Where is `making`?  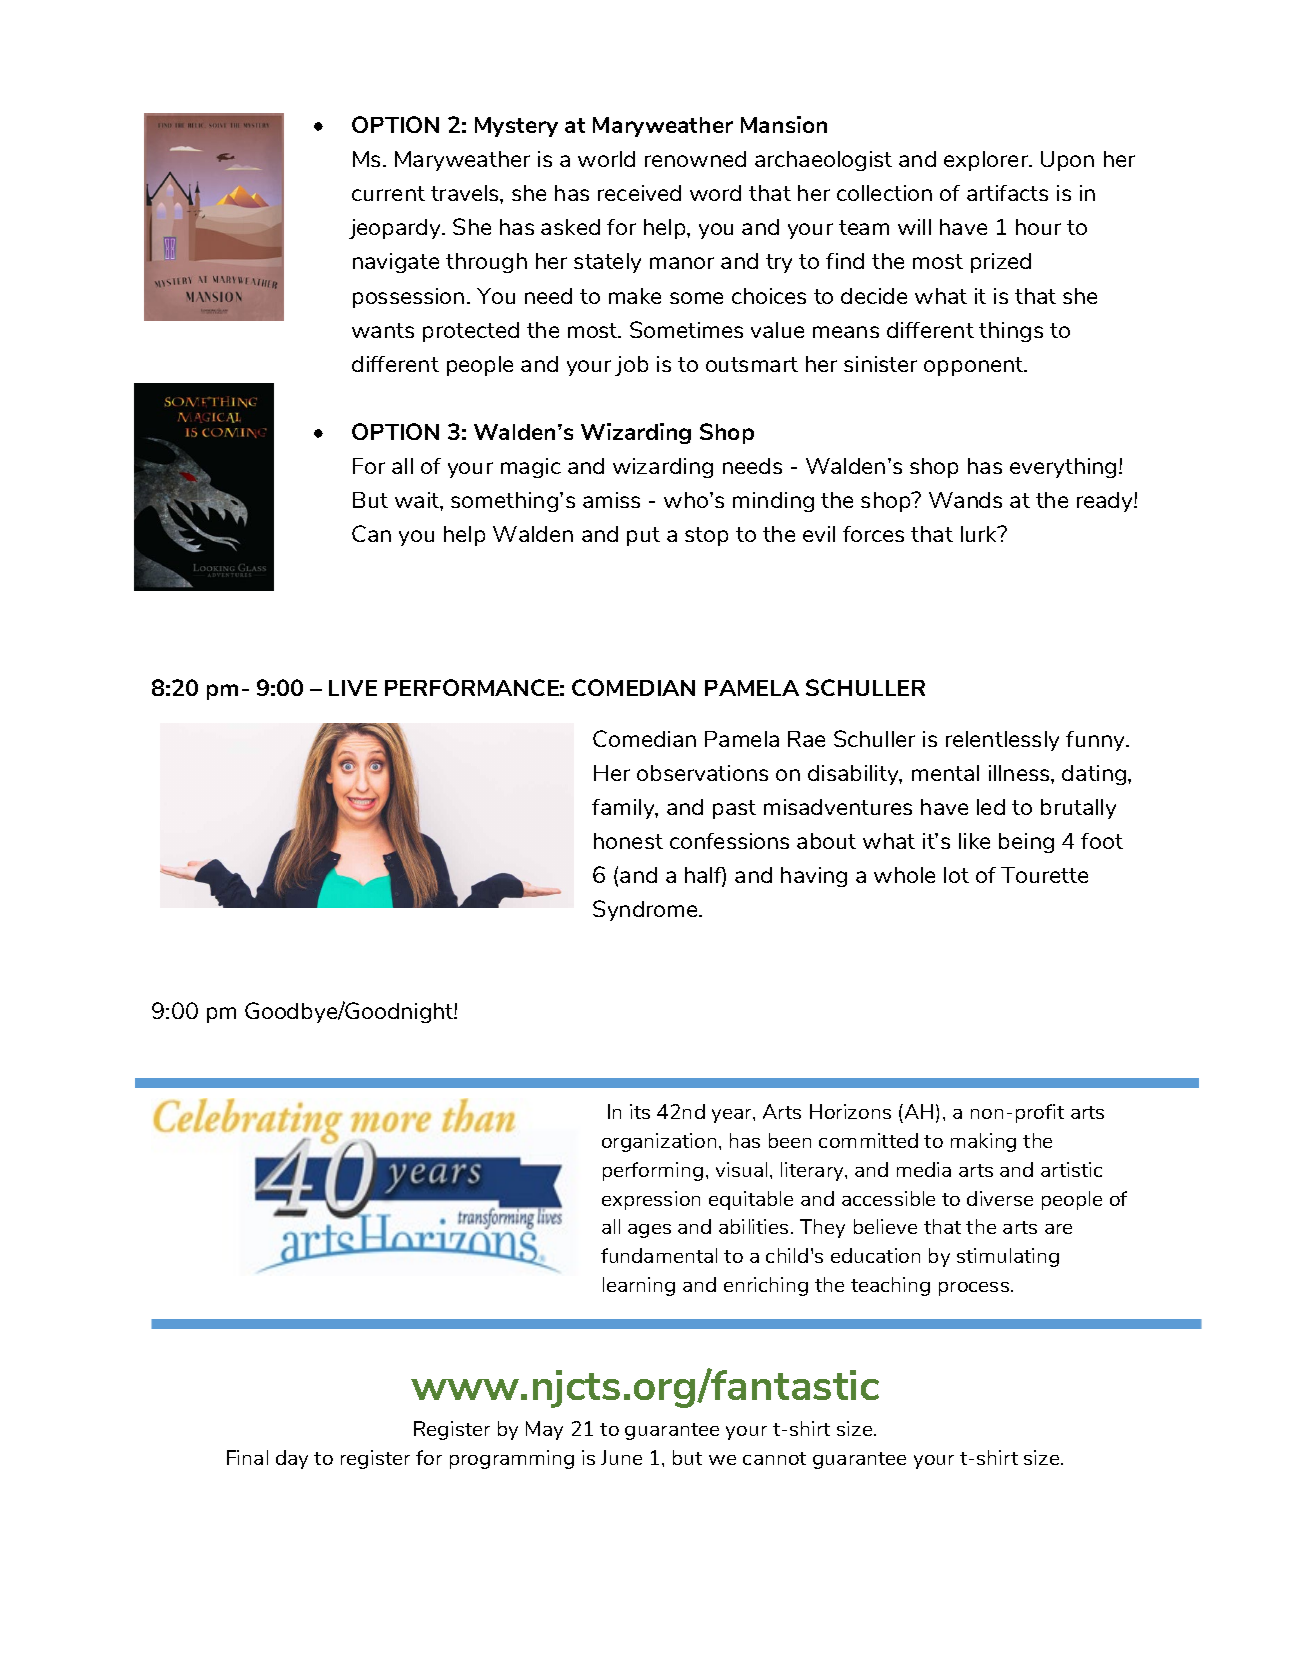
making is located at coordinates (983, 1142).
